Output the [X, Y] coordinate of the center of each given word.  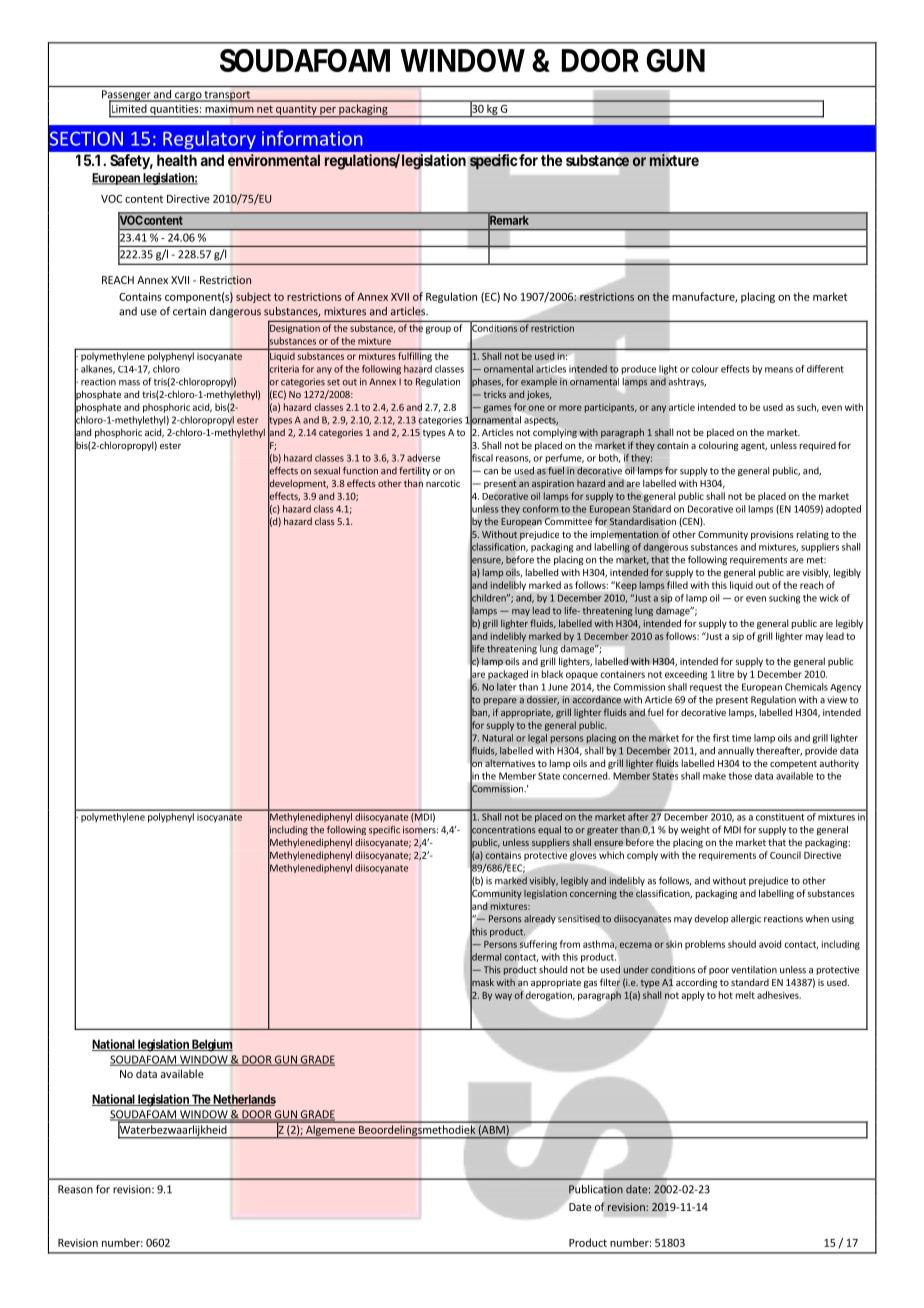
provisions [772, 535]
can [491, 472]
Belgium [211, 1045]
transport [227, 96]
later [506, 687]
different [825, 369]
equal [549, 830]
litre [726, 674]
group [438, 330]
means [779, 370]
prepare [500, 701]
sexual [327, 471]
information [312, 138]
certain [189, 311]
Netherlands [243, 1100]
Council [785, 855]
